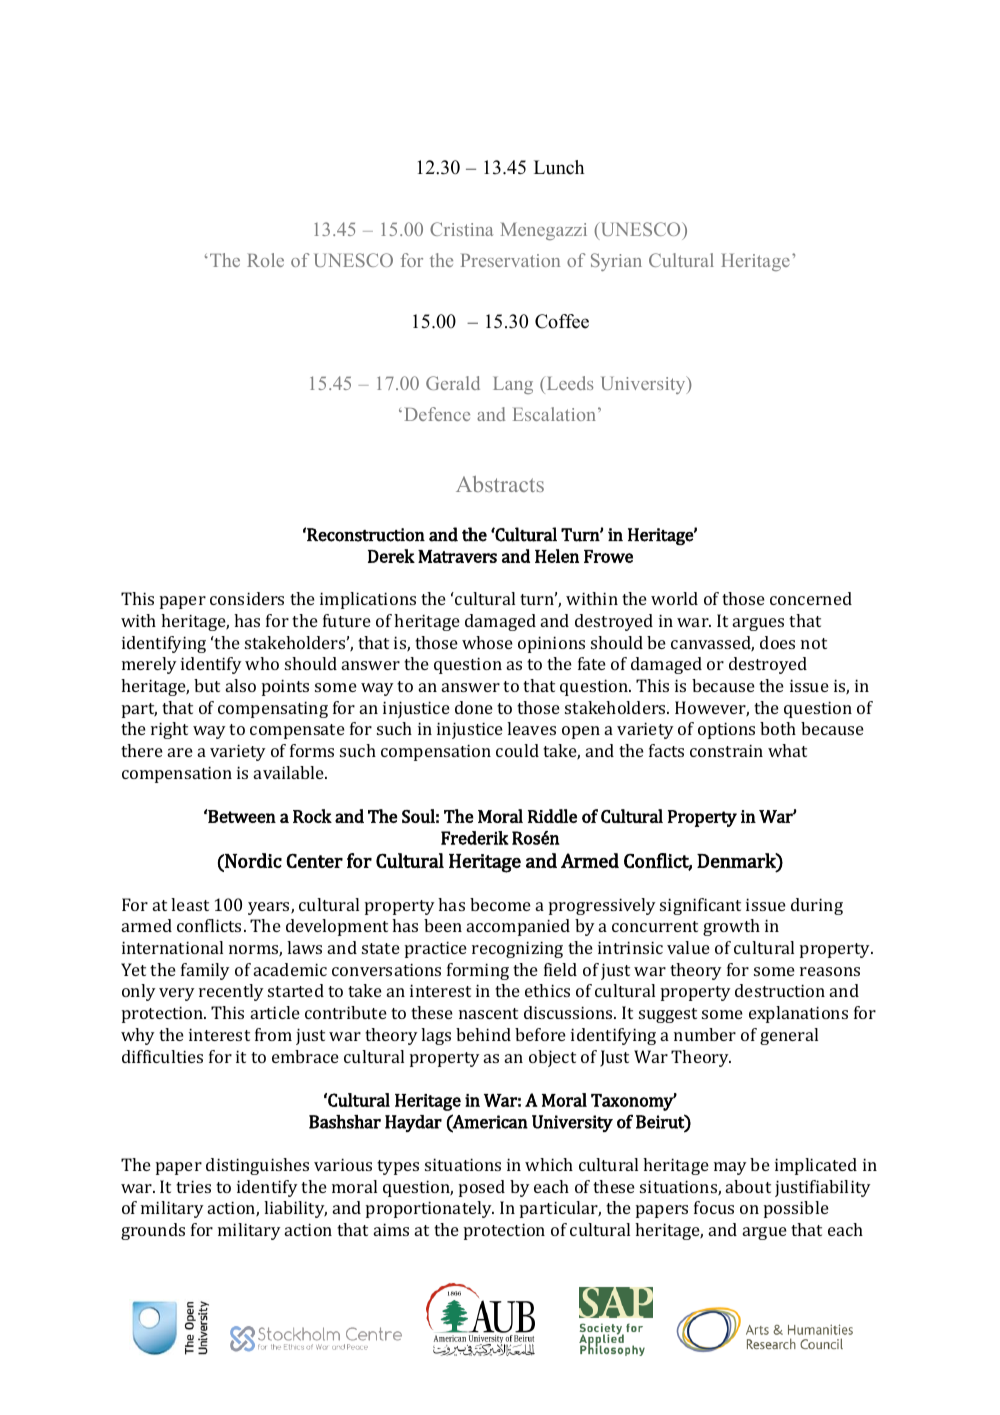 The height and width of the screenshot is (1415, 1000). Describe the element at coordinates (482, 1188) in the screenshot. I see `posed` at that location.
